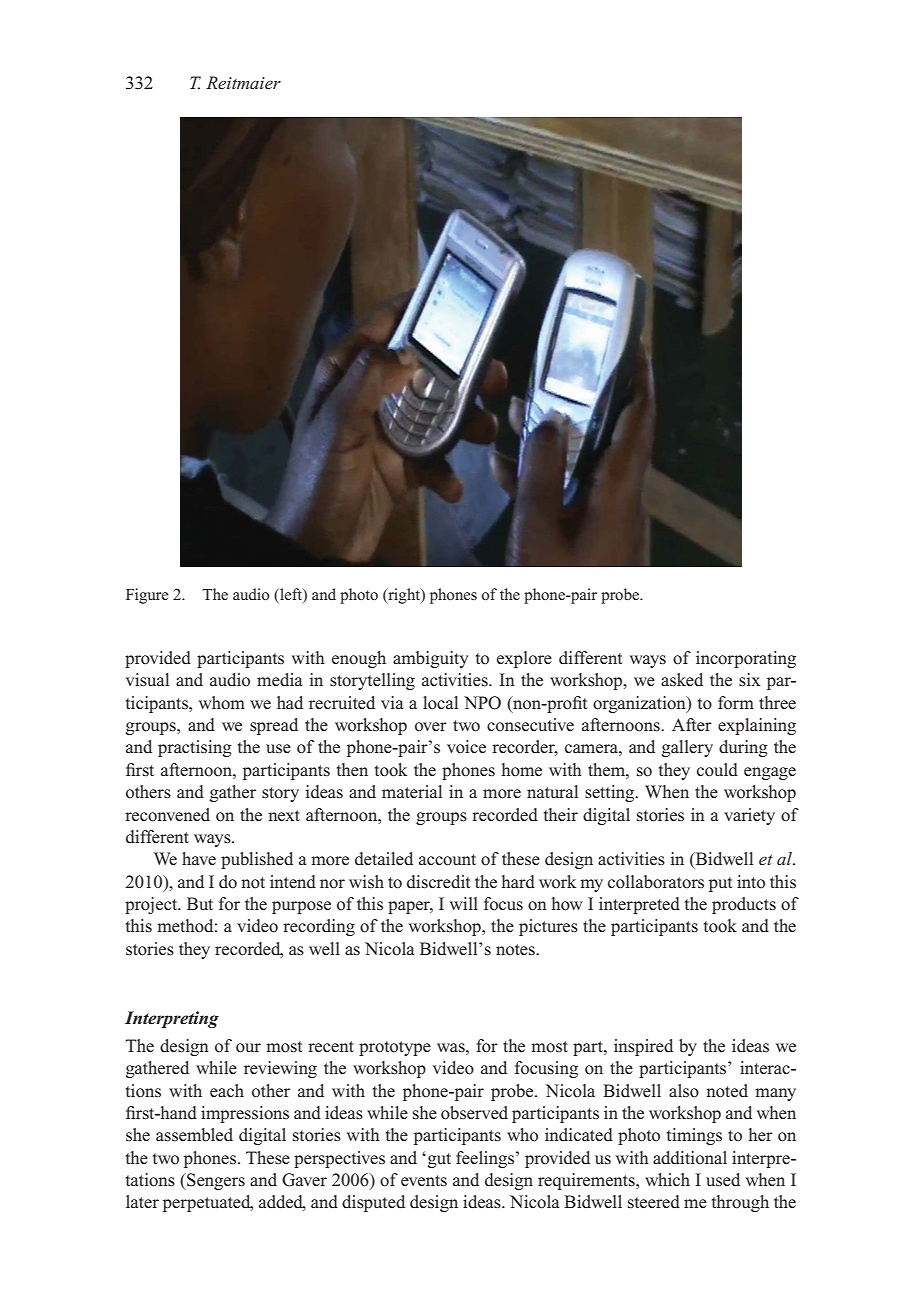  I want to click on products, so click(744, 905).
